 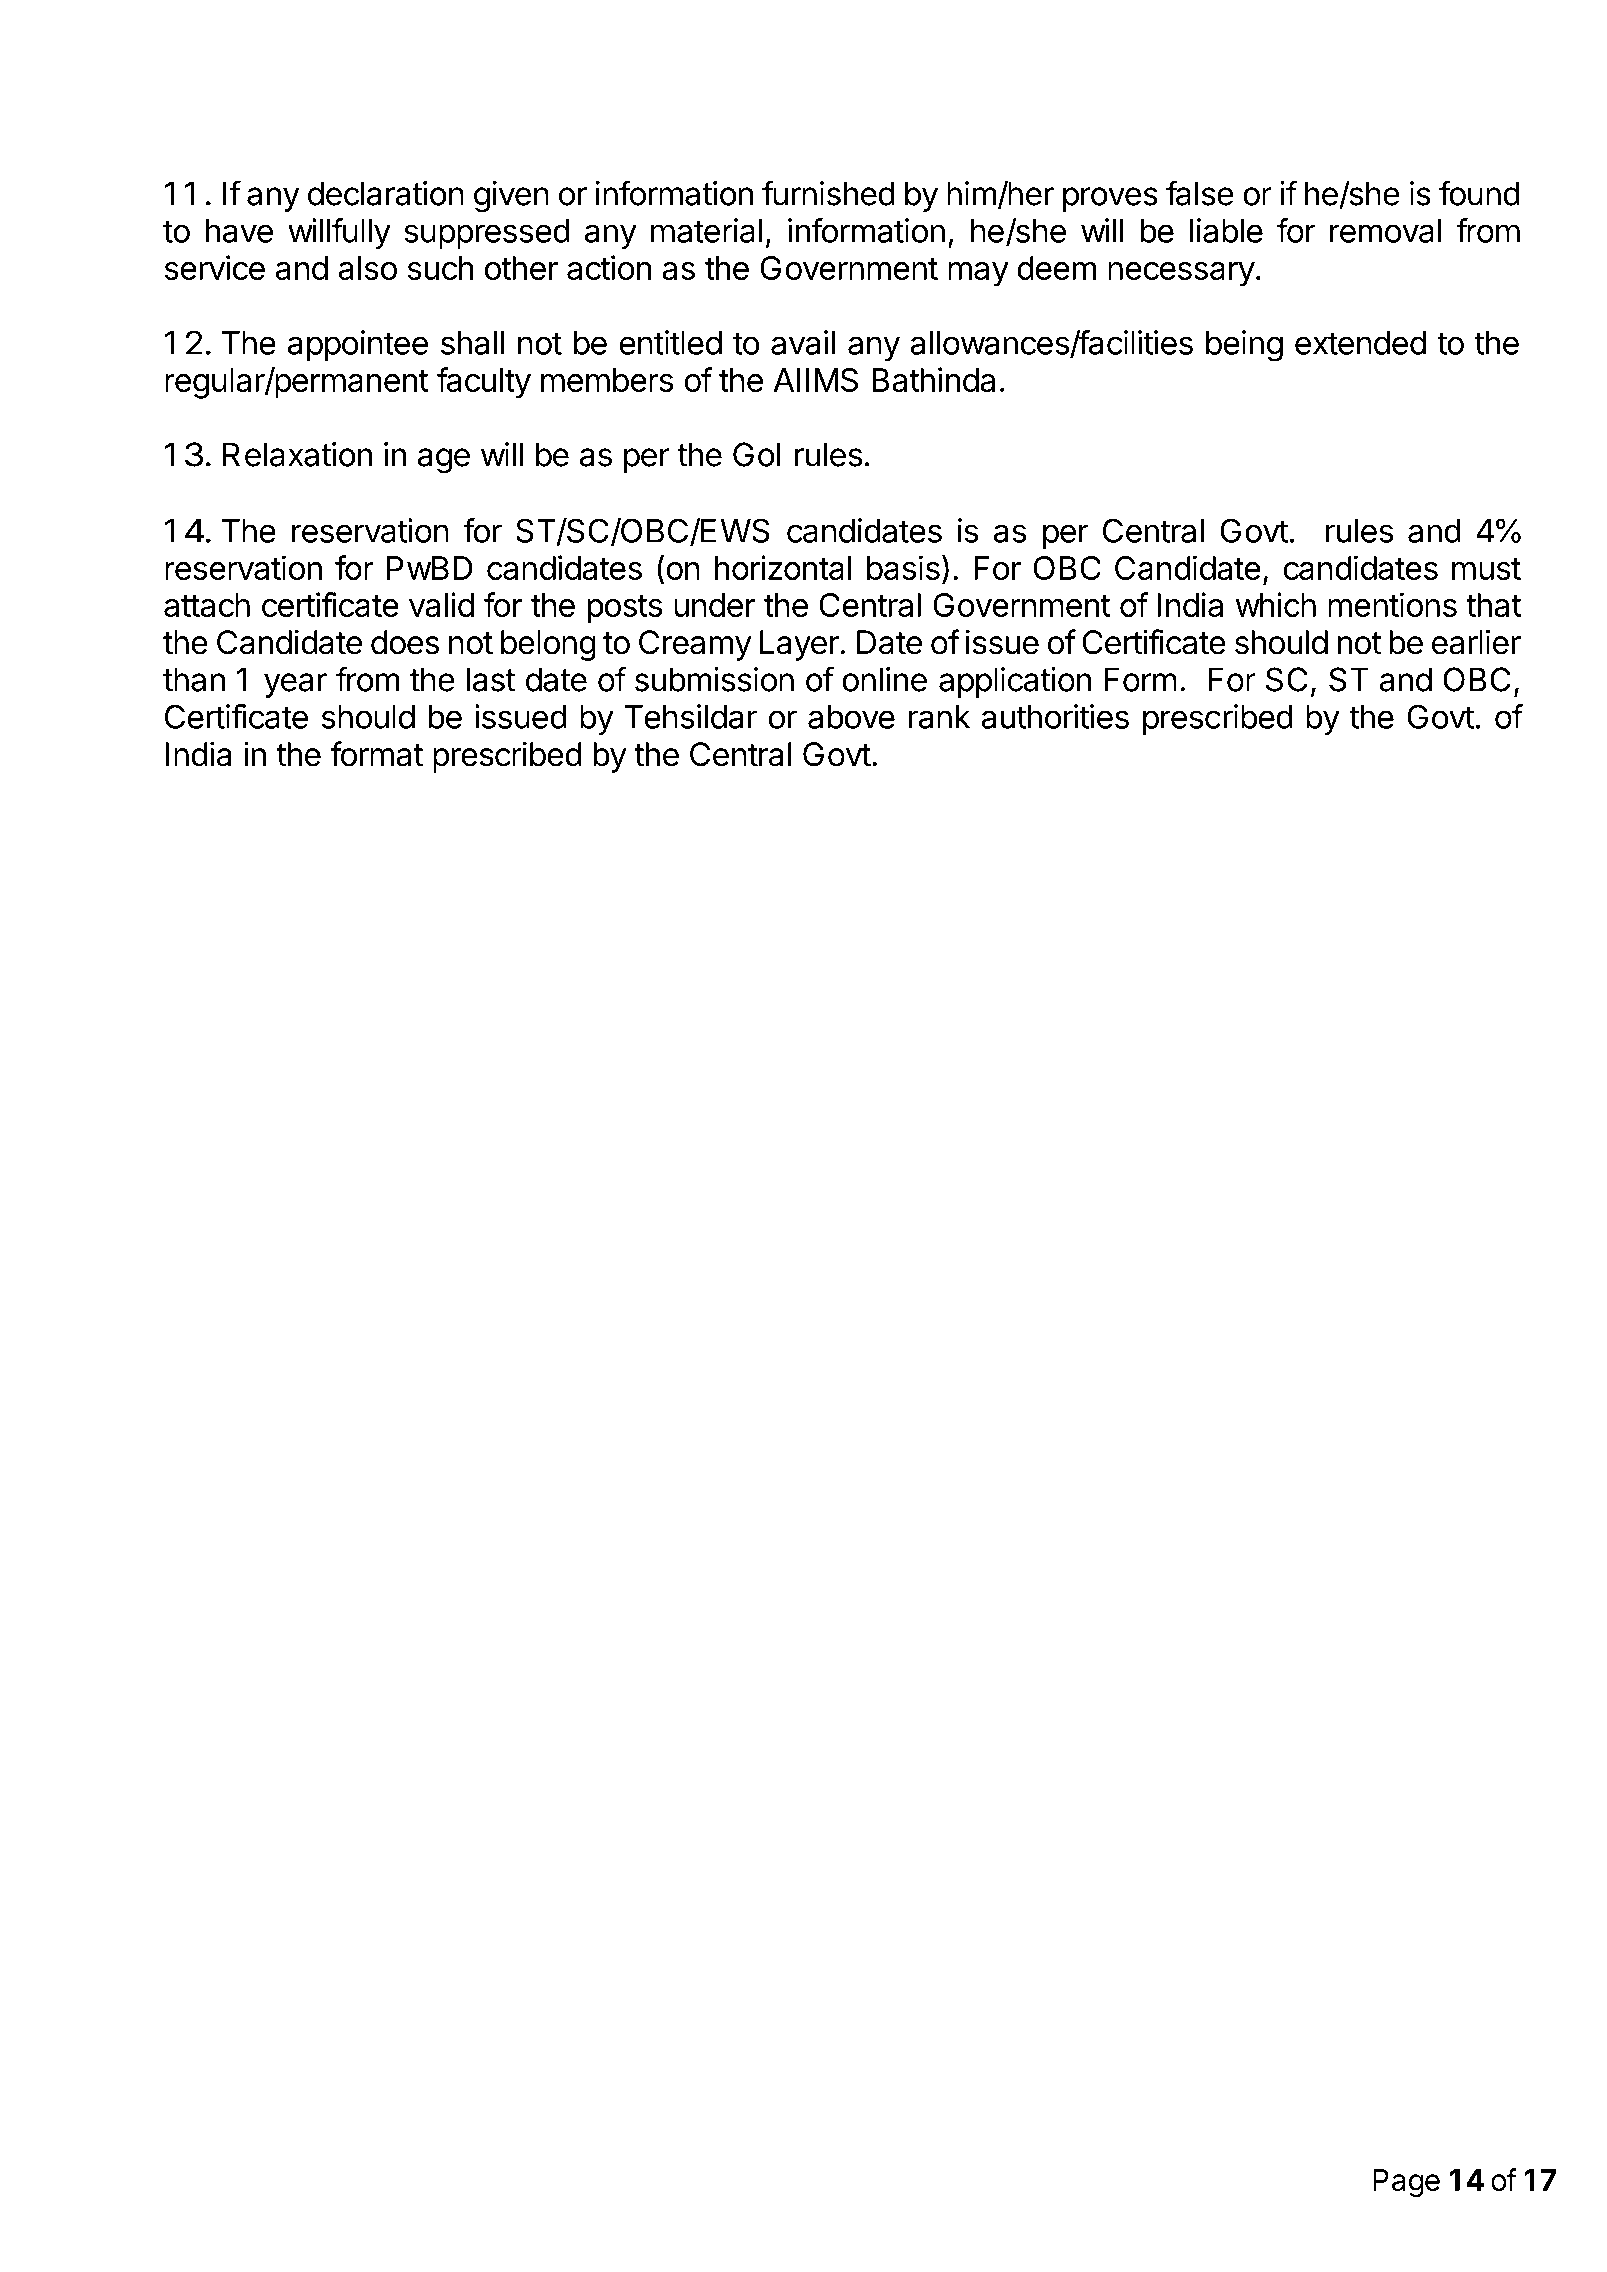 I want to click on removal, so click(x=1385, y=231).
